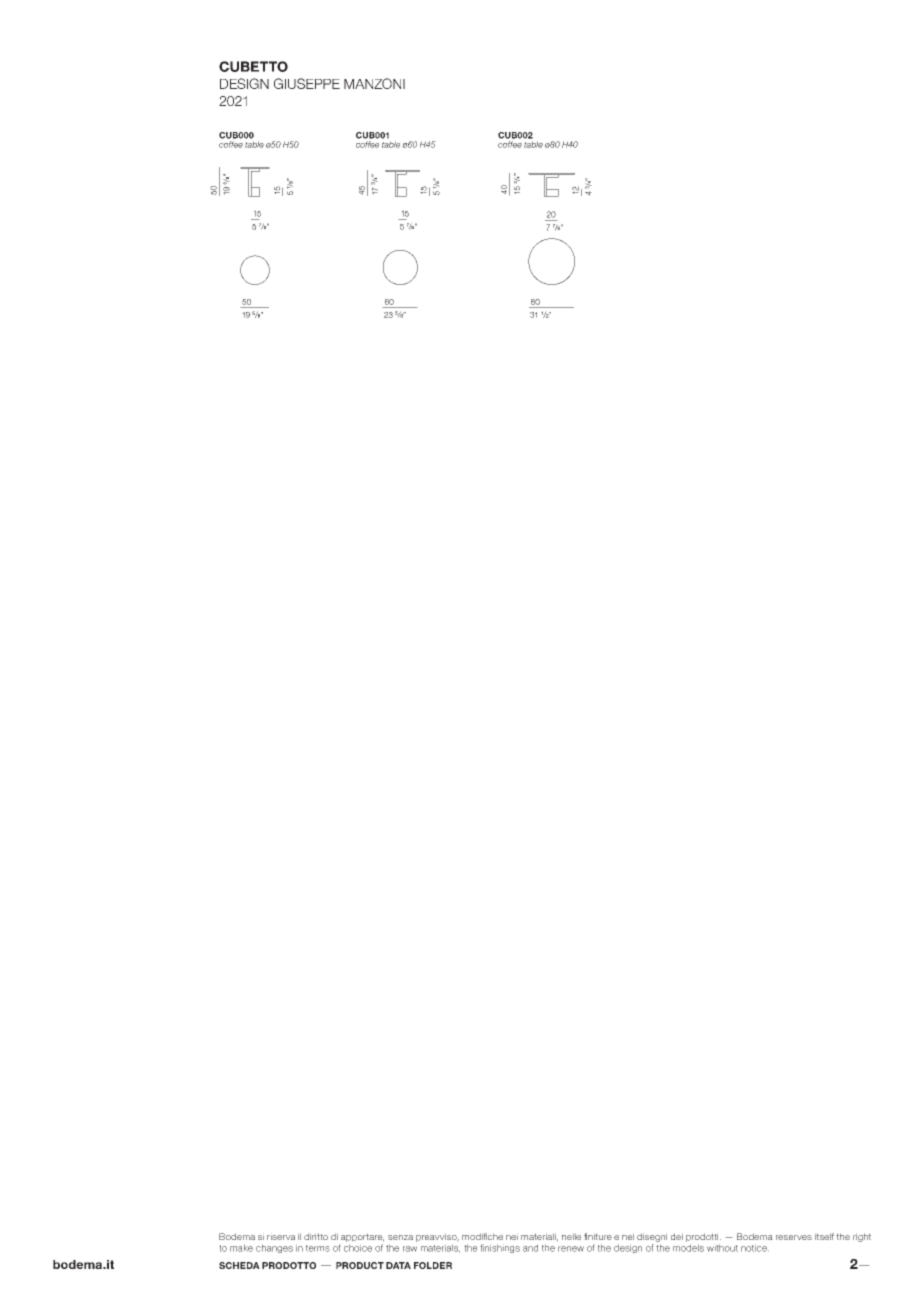 The image size is (924, 1308). Describe the element at coordinates (530, 1248) in the page. I see `and` at that location.
